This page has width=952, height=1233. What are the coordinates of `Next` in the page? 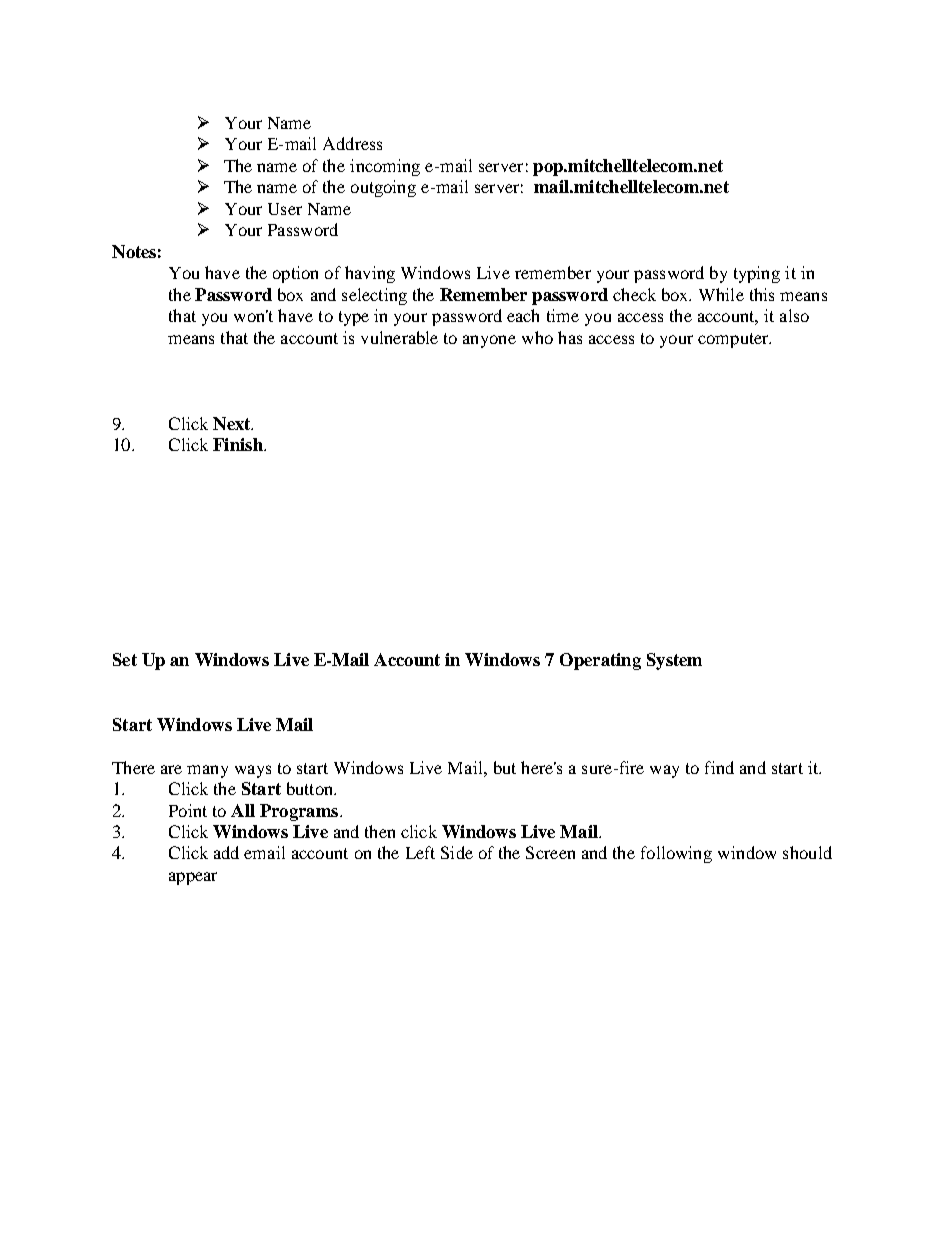 It's located at (233, 423).
